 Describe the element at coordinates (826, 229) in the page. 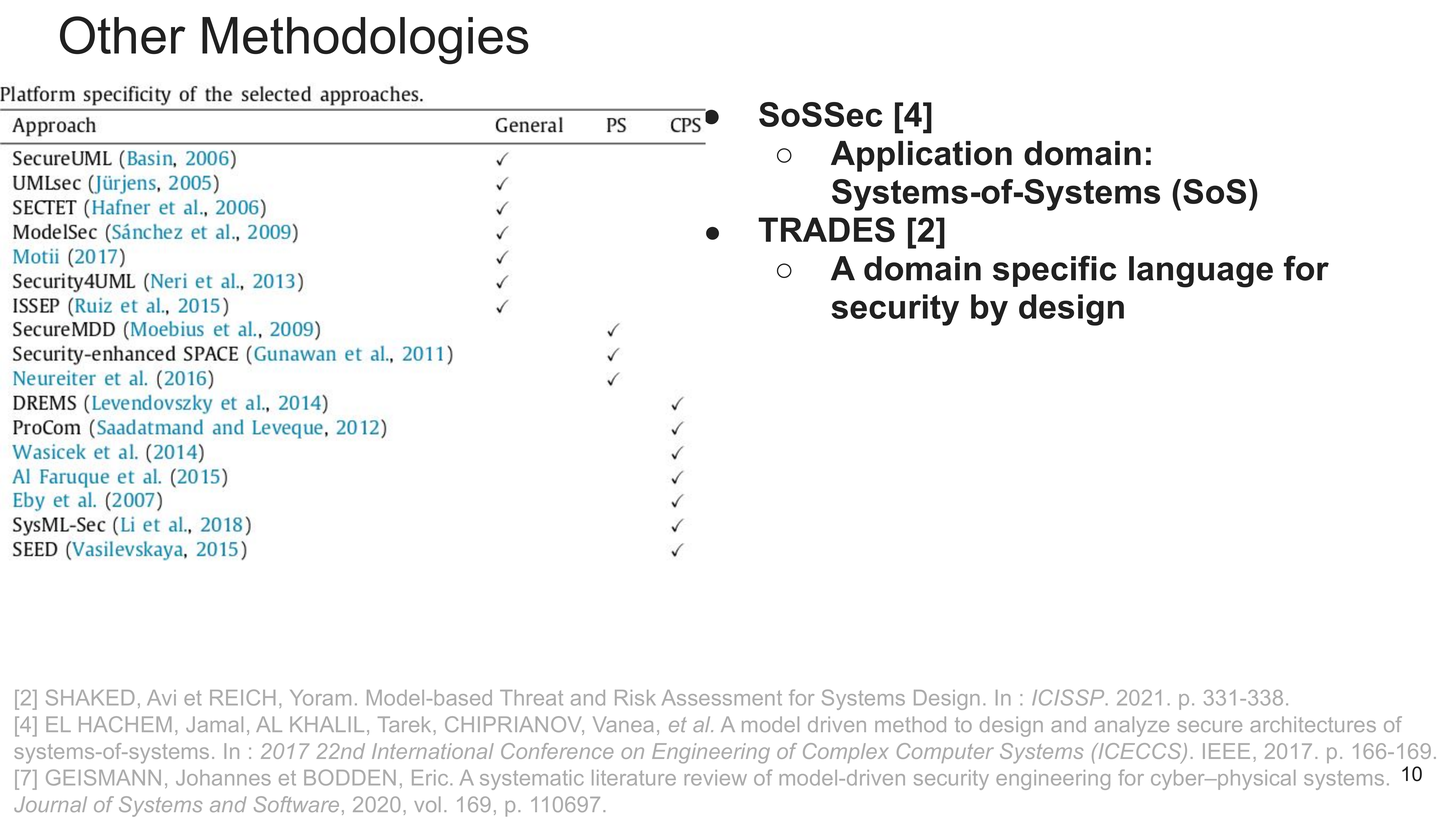

I see `TRADES` at that location.
